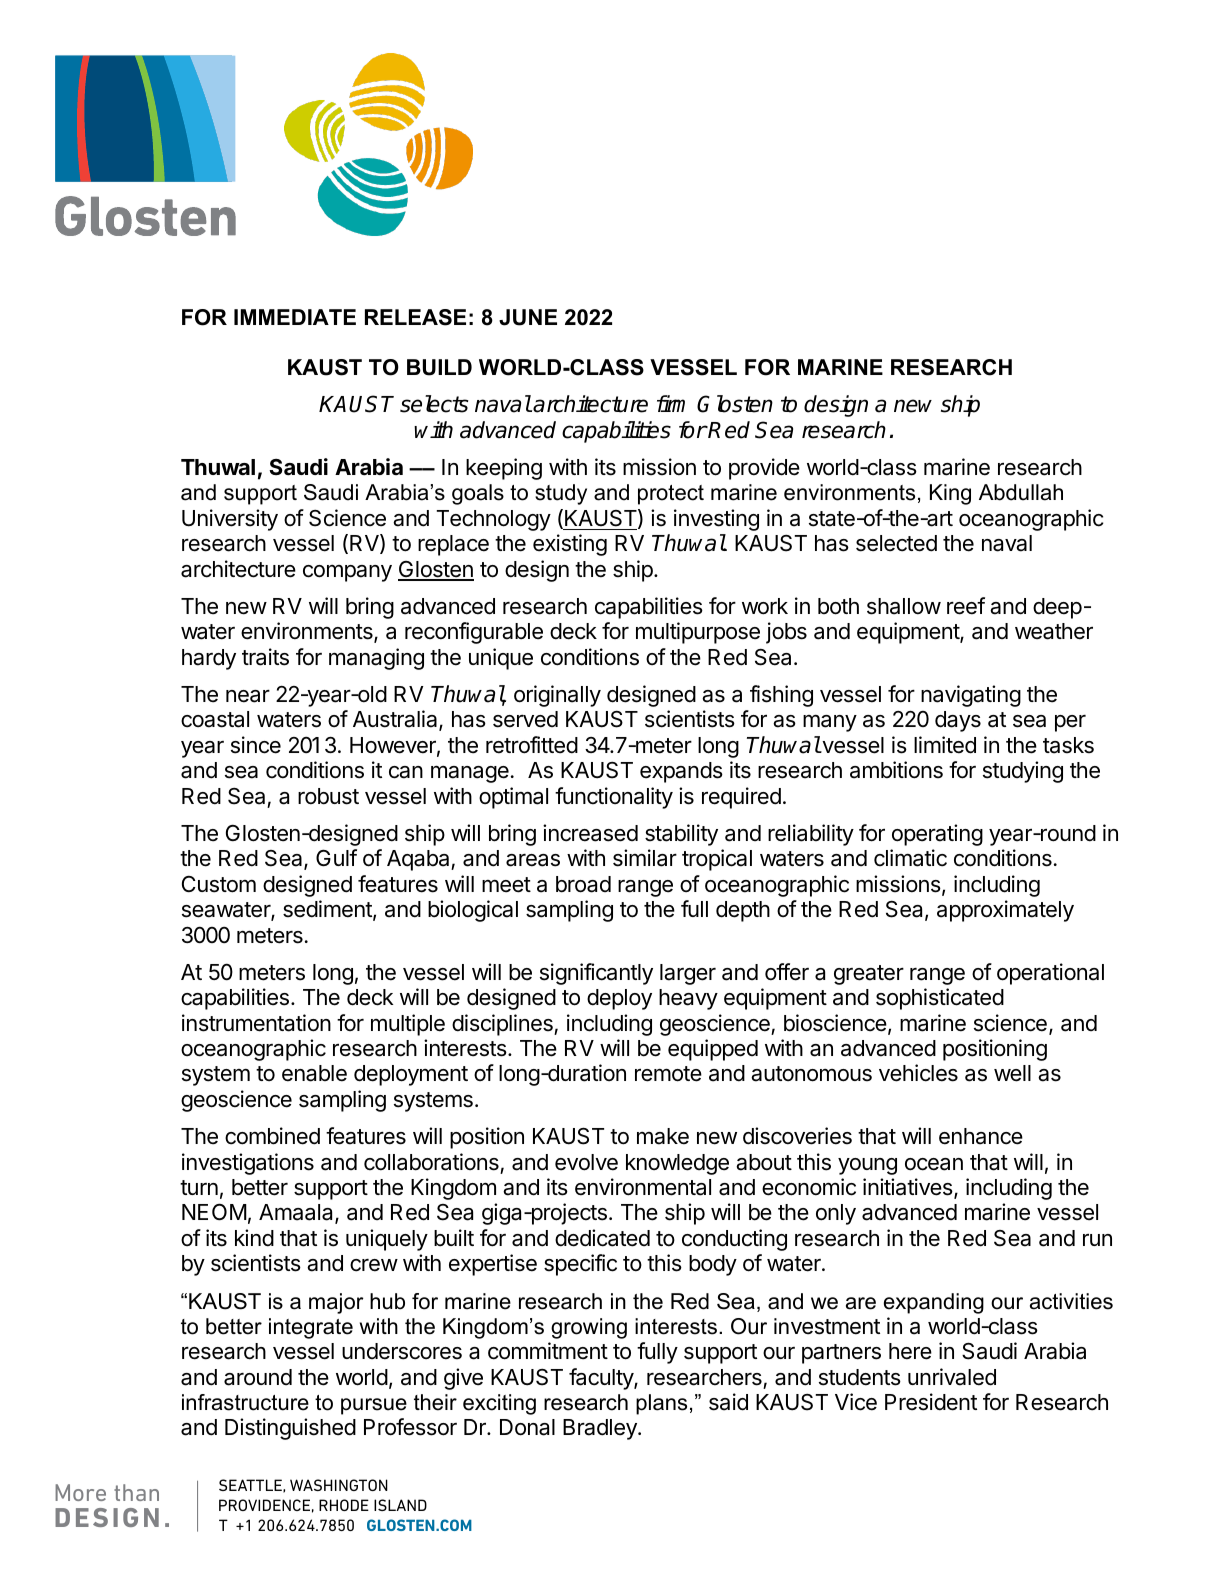 Image resolution: width=1228 pixels, height=1589 pixels. What do you see at coordinates (1005, 911) in the image?
I see `approximately` at bounding box center [1005, 911].
